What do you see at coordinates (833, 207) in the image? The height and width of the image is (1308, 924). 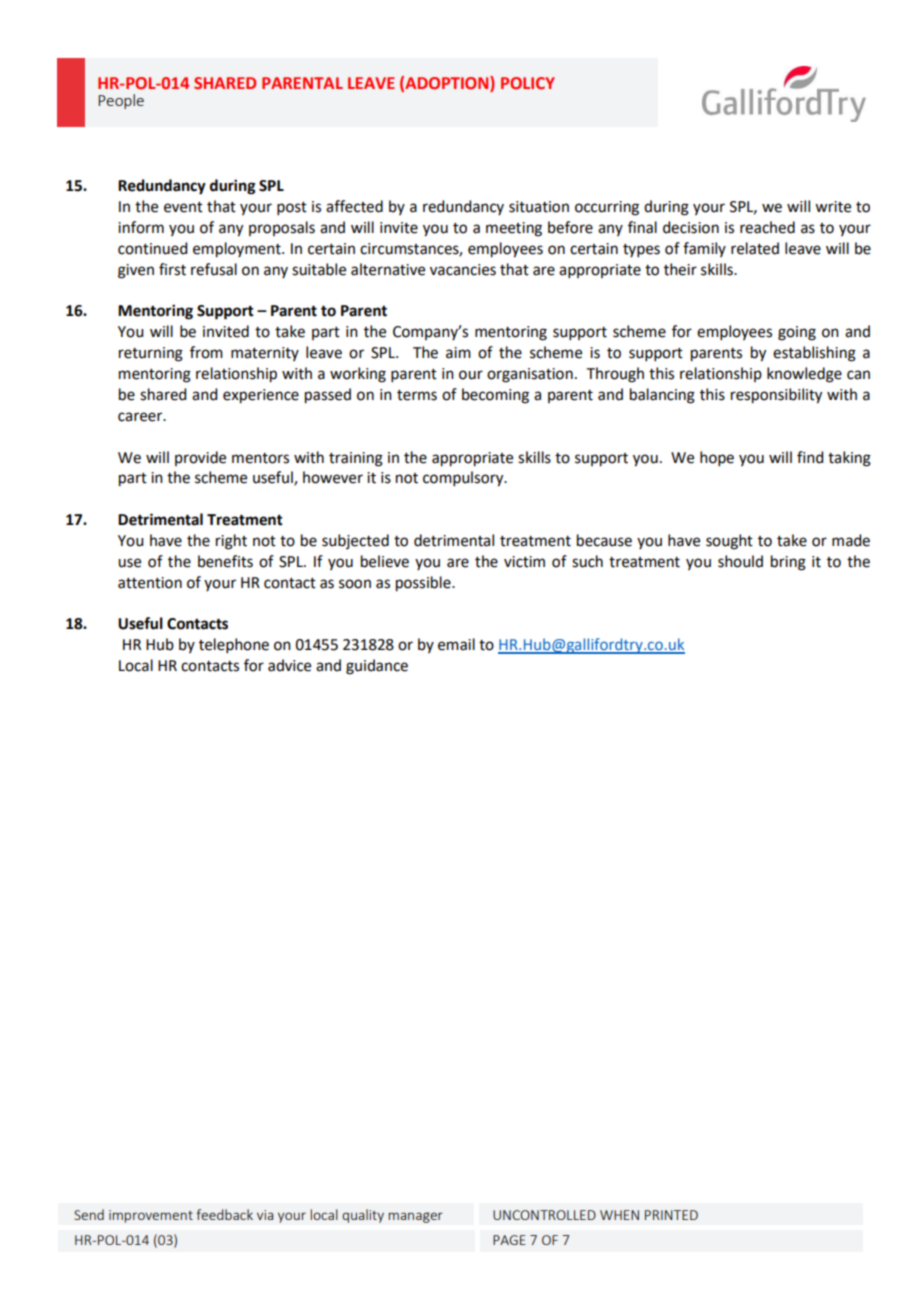 I see `write` at bounding box center [833, 207].
